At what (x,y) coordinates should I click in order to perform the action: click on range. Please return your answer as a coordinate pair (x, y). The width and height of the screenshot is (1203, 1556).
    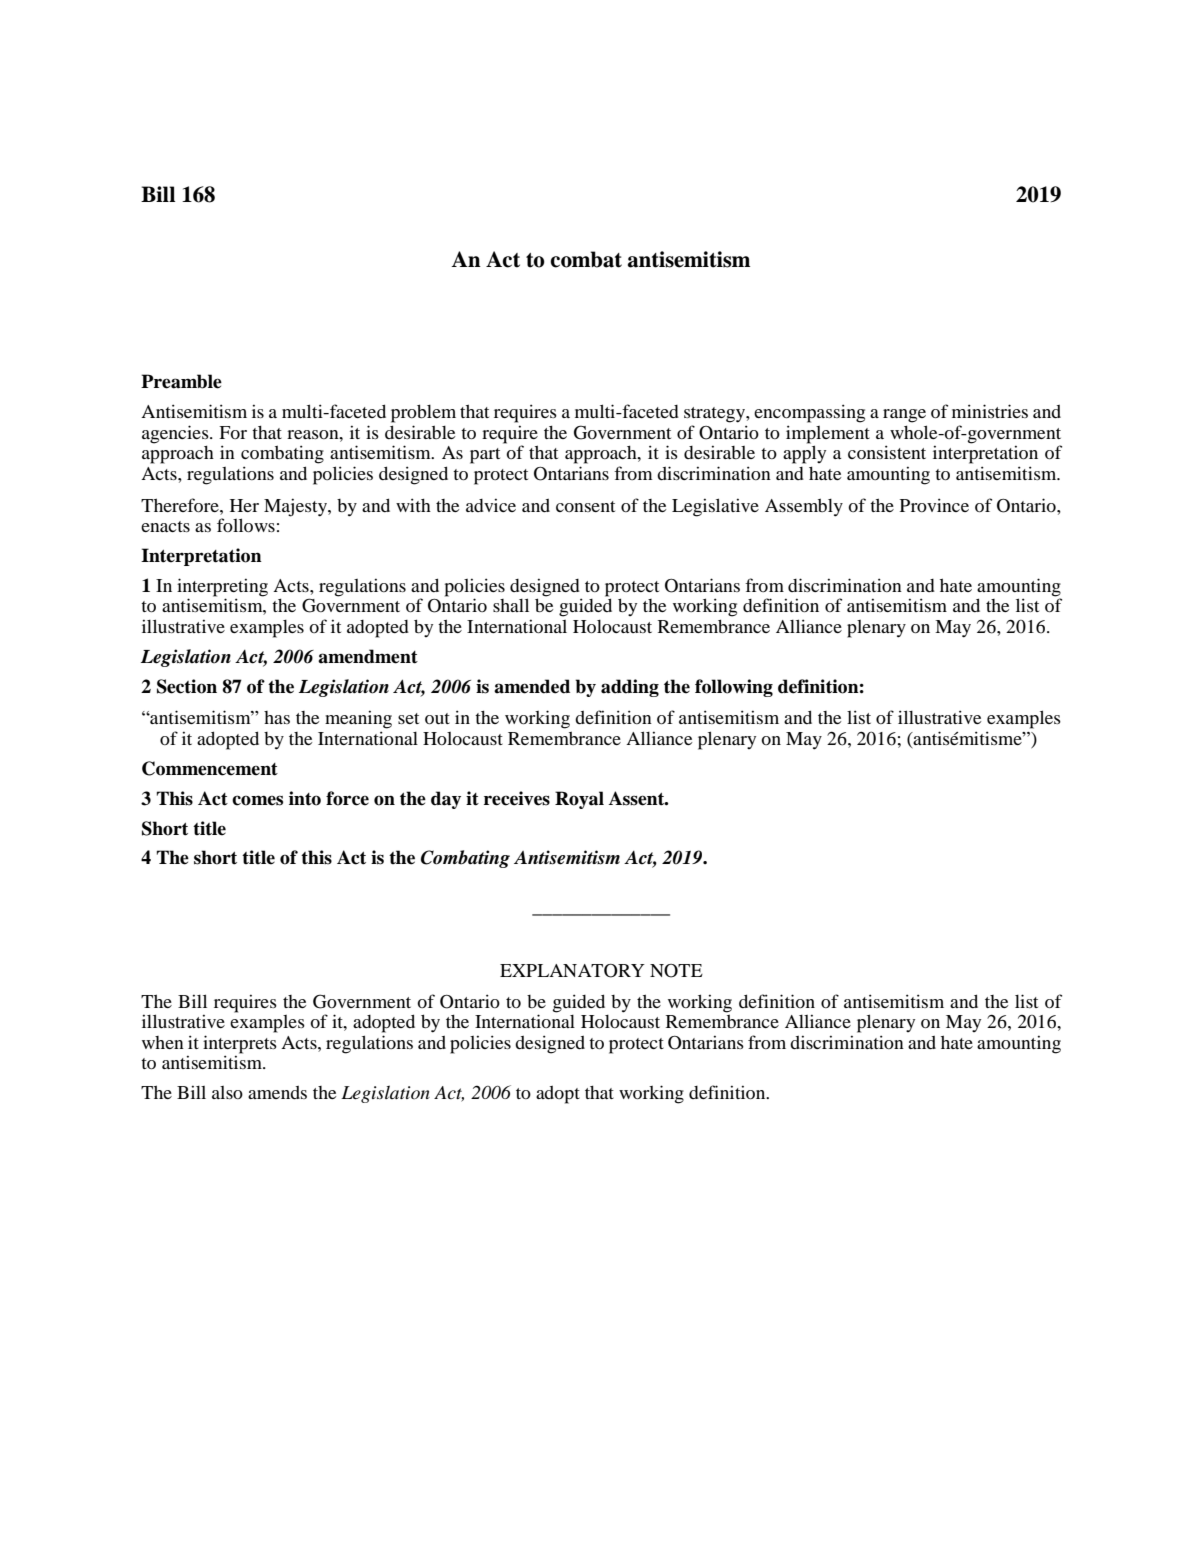
    Looking at the image, I should click on (904, 416).
